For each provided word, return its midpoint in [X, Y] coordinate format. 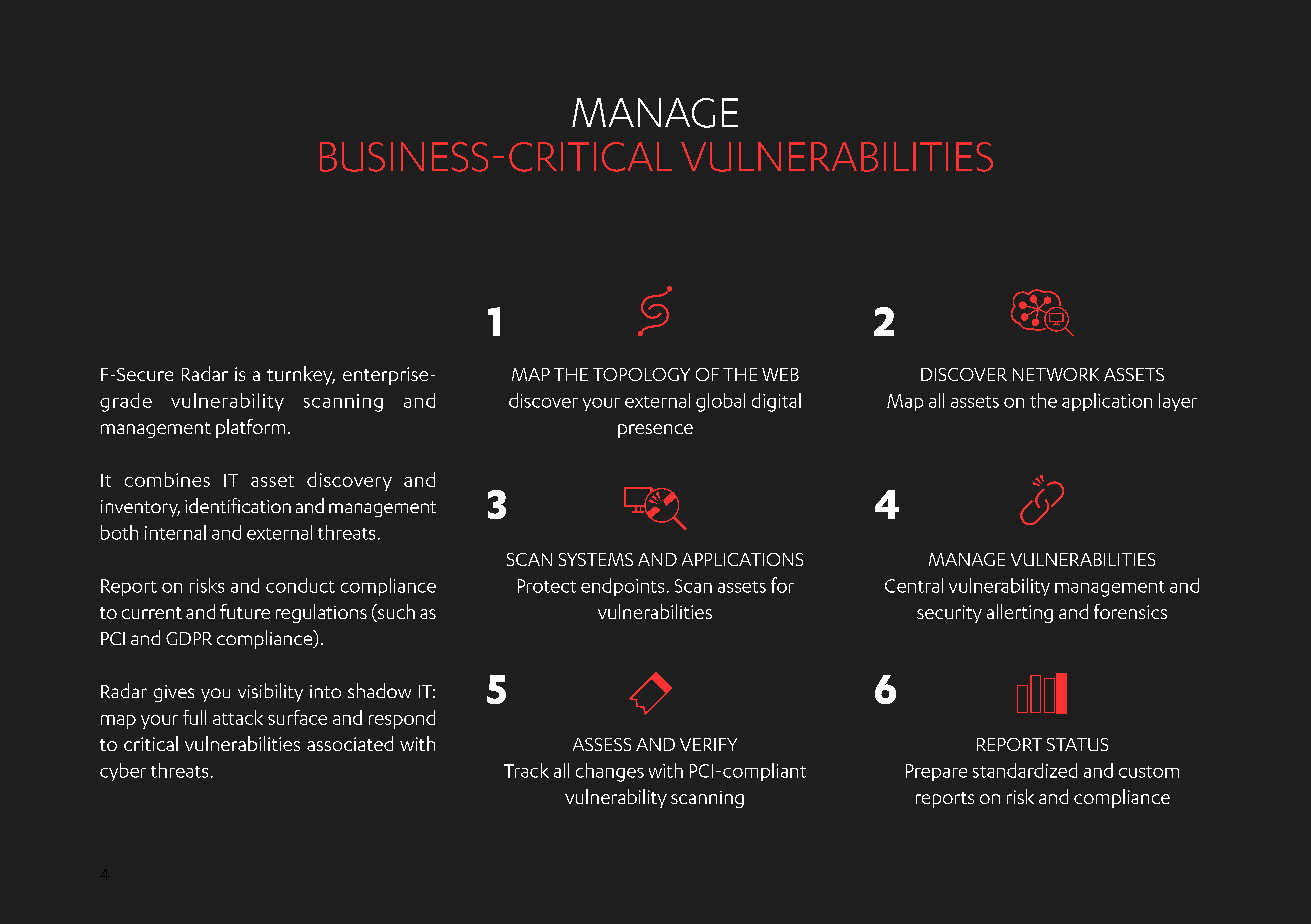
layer [1178, 402]
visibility [270, 692]
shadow [379, 690]
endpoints [622, 587]
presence [655, 431]
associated [350, 743]
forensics [1130, 611]
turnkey [301, 375]
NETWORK [1056, 374]
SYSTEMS [596, 559]
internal [175, 532]
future [245, 611]
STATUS [1077, 744]
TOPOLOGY [641, 374]
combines [167, 479]
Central [914, 585]
